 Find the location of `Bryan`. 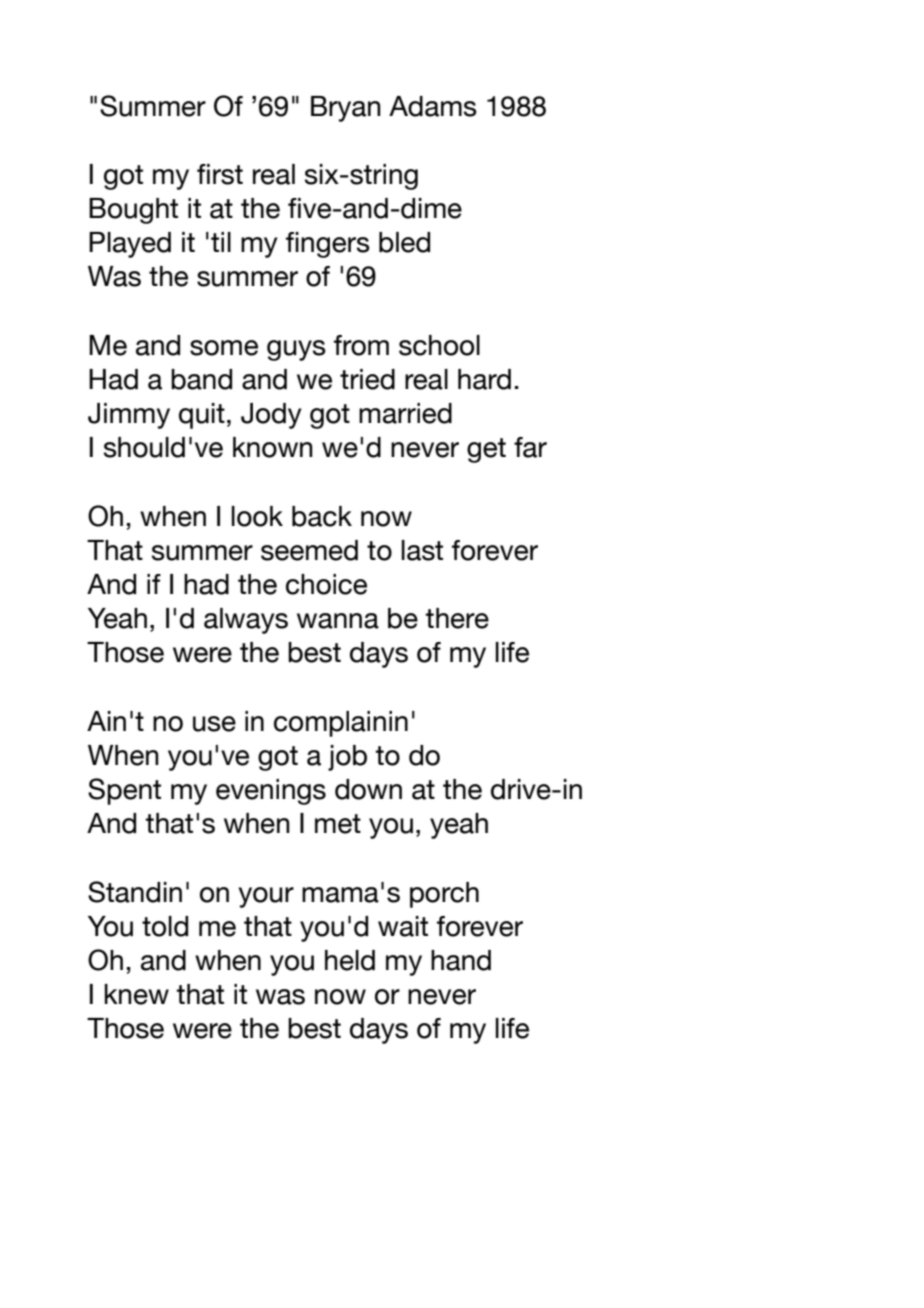

Bryan is located at coordinates (346, 109).
